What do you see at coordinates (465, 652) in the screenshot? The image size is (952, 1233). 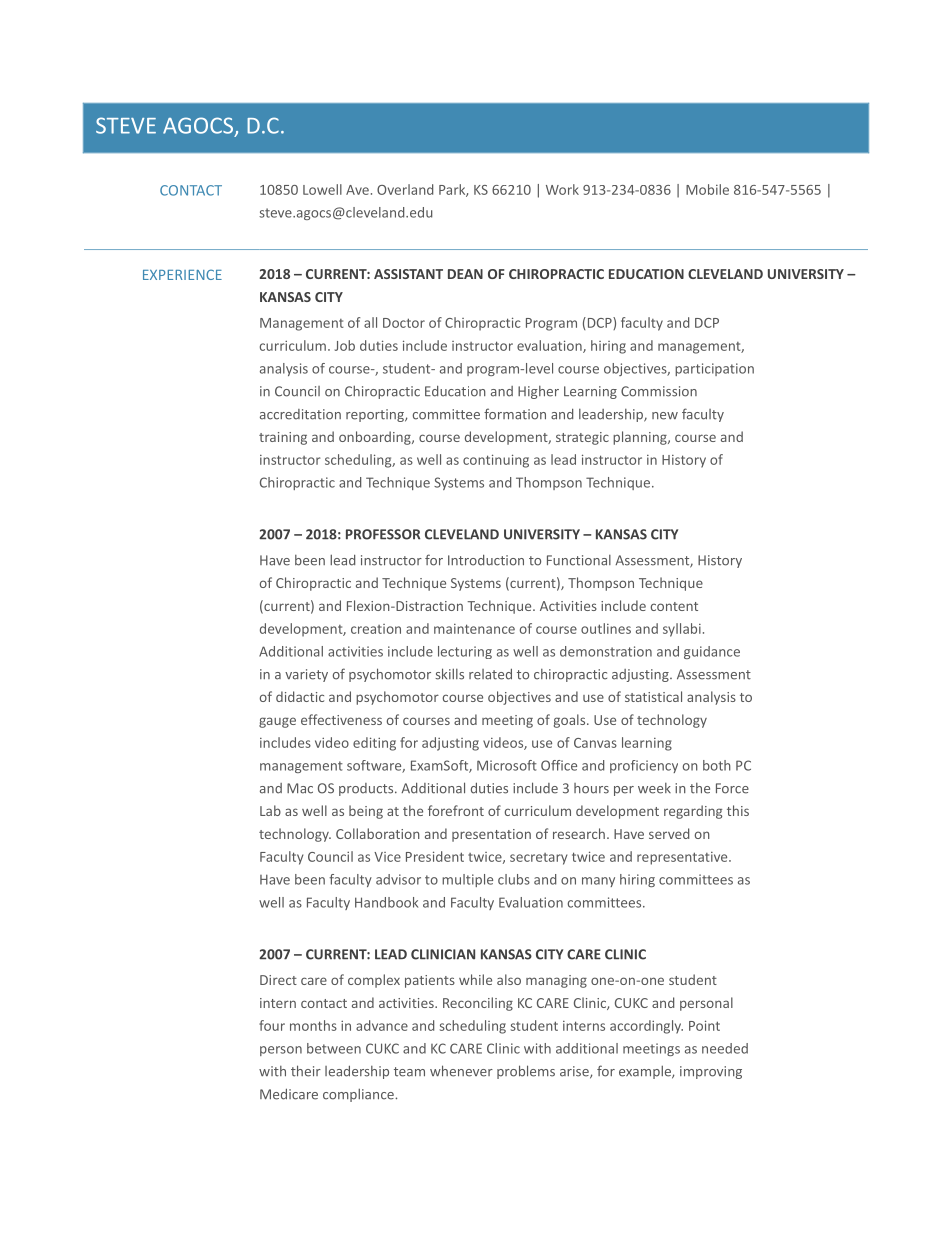 I see `lecturing` at bounding box center [465, 652].
